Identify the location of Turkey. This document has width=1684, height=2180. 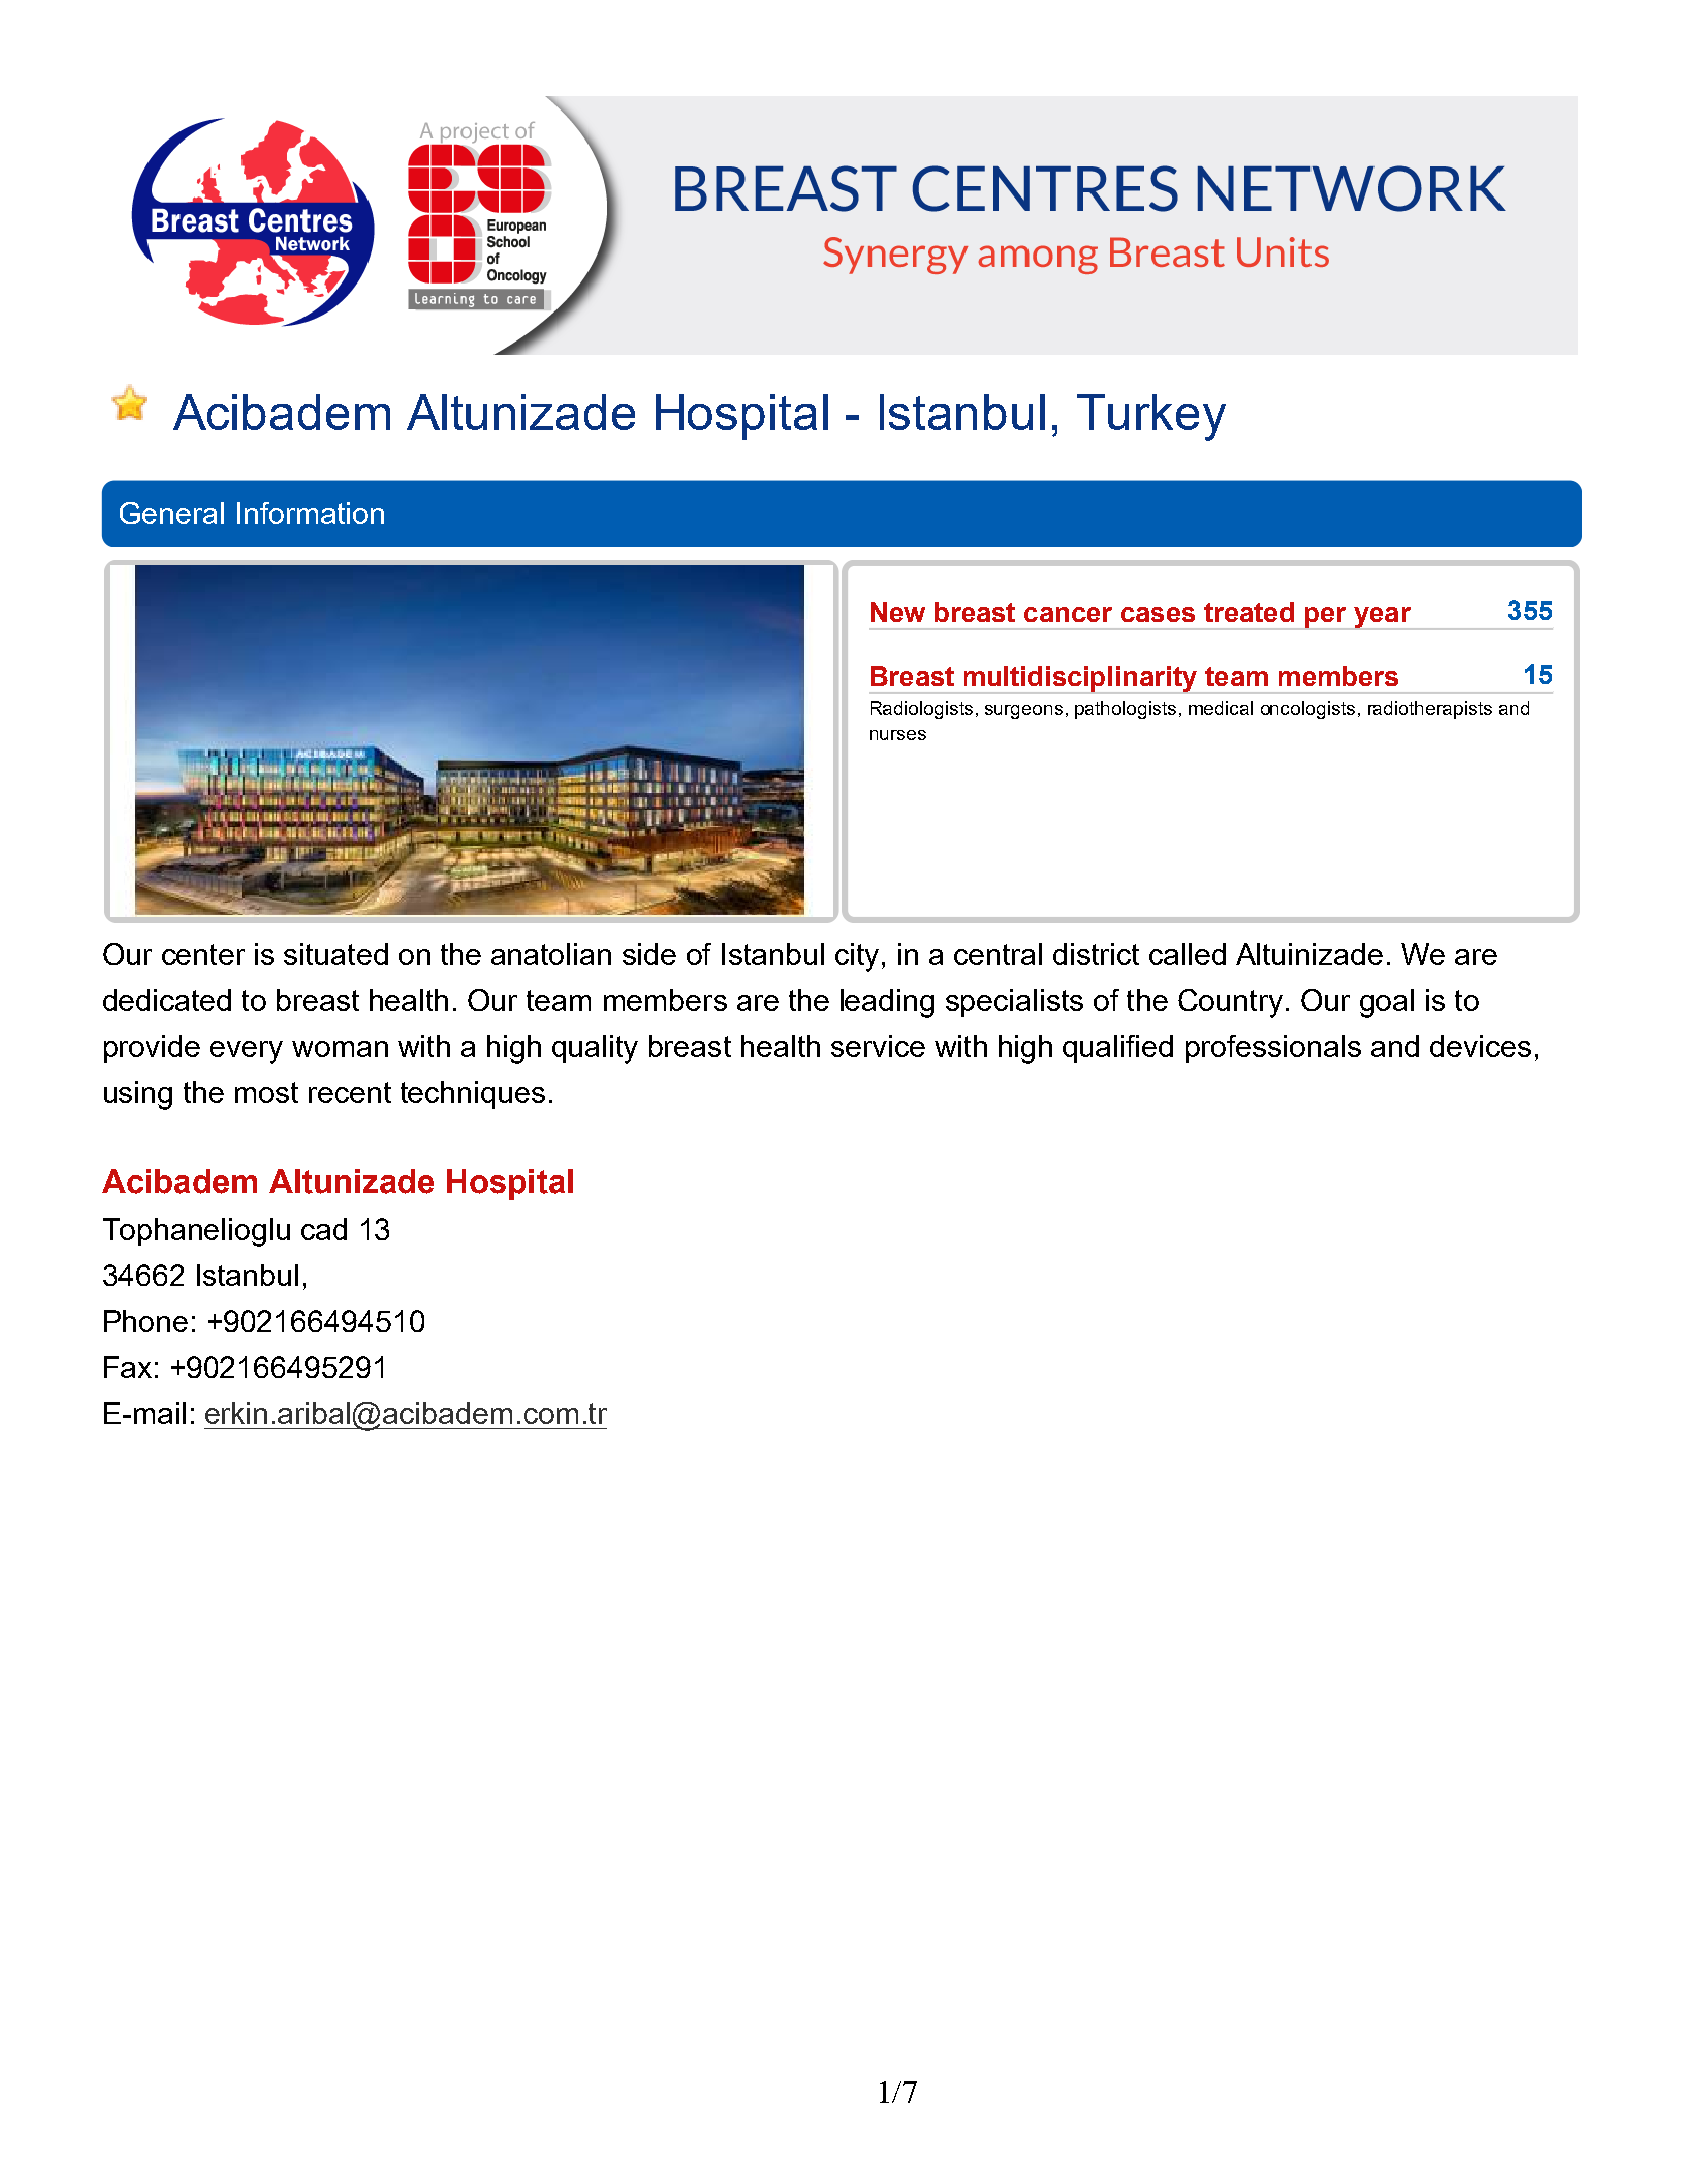
(1151, 417).
